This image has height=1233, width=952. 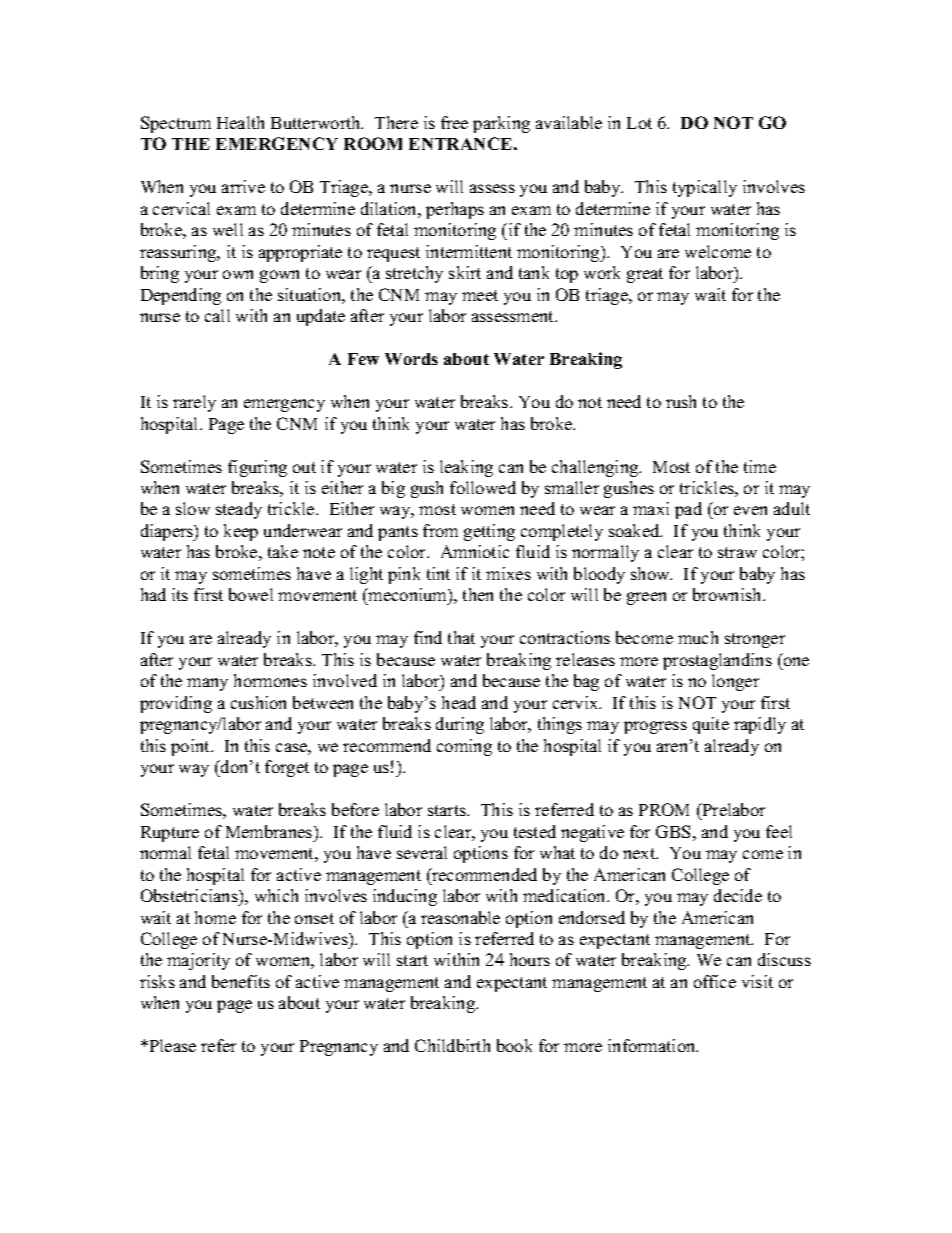 I want to click on point, so click(x=191, y=747).
